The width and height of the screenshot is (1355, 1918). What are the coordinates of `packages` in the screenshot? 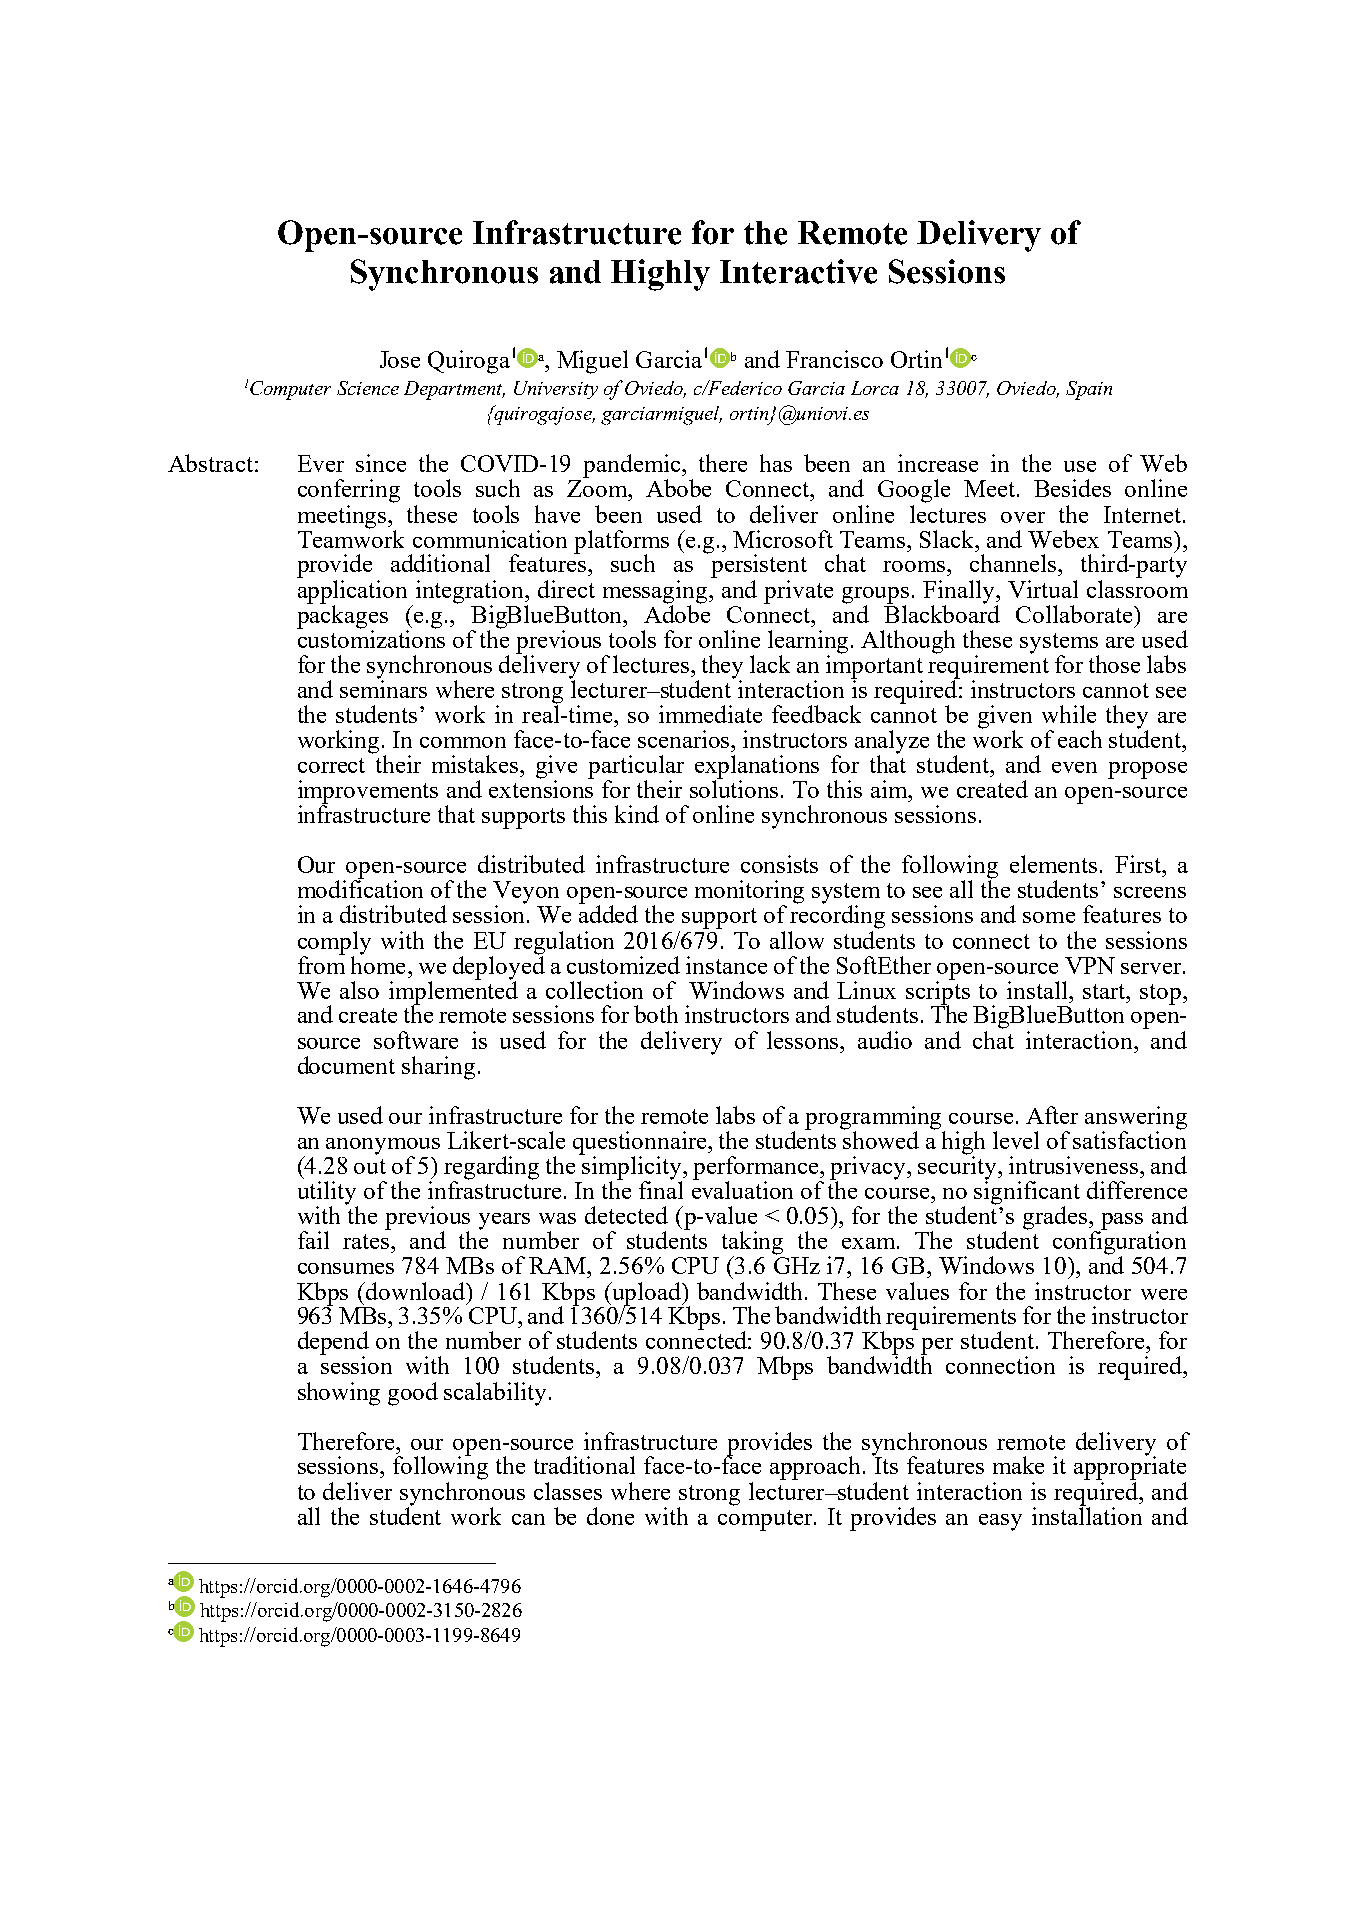 It's located at (342, 617).
